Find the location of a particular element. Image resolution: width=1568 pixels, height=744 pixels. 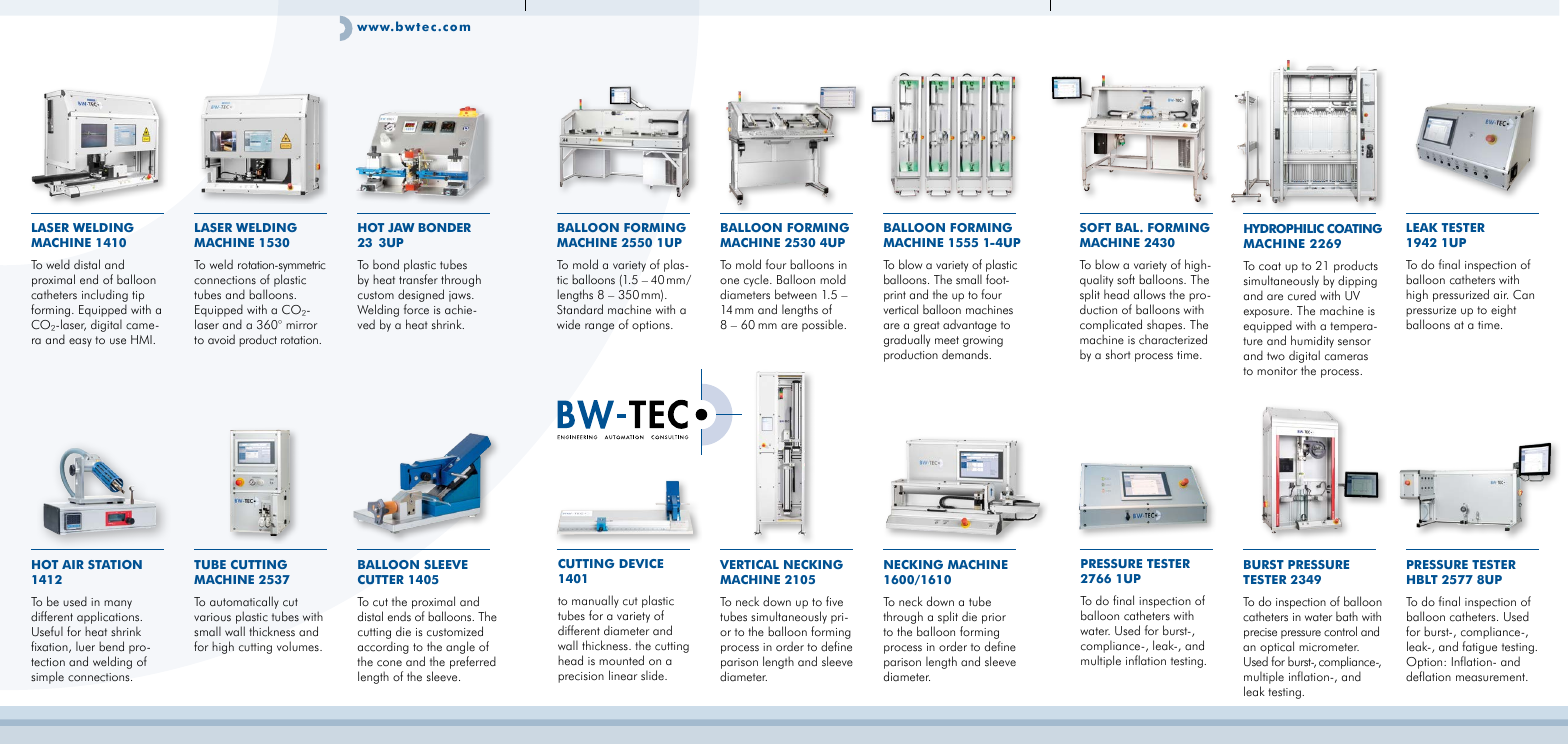

easy is located at coordinates (80, 342).
